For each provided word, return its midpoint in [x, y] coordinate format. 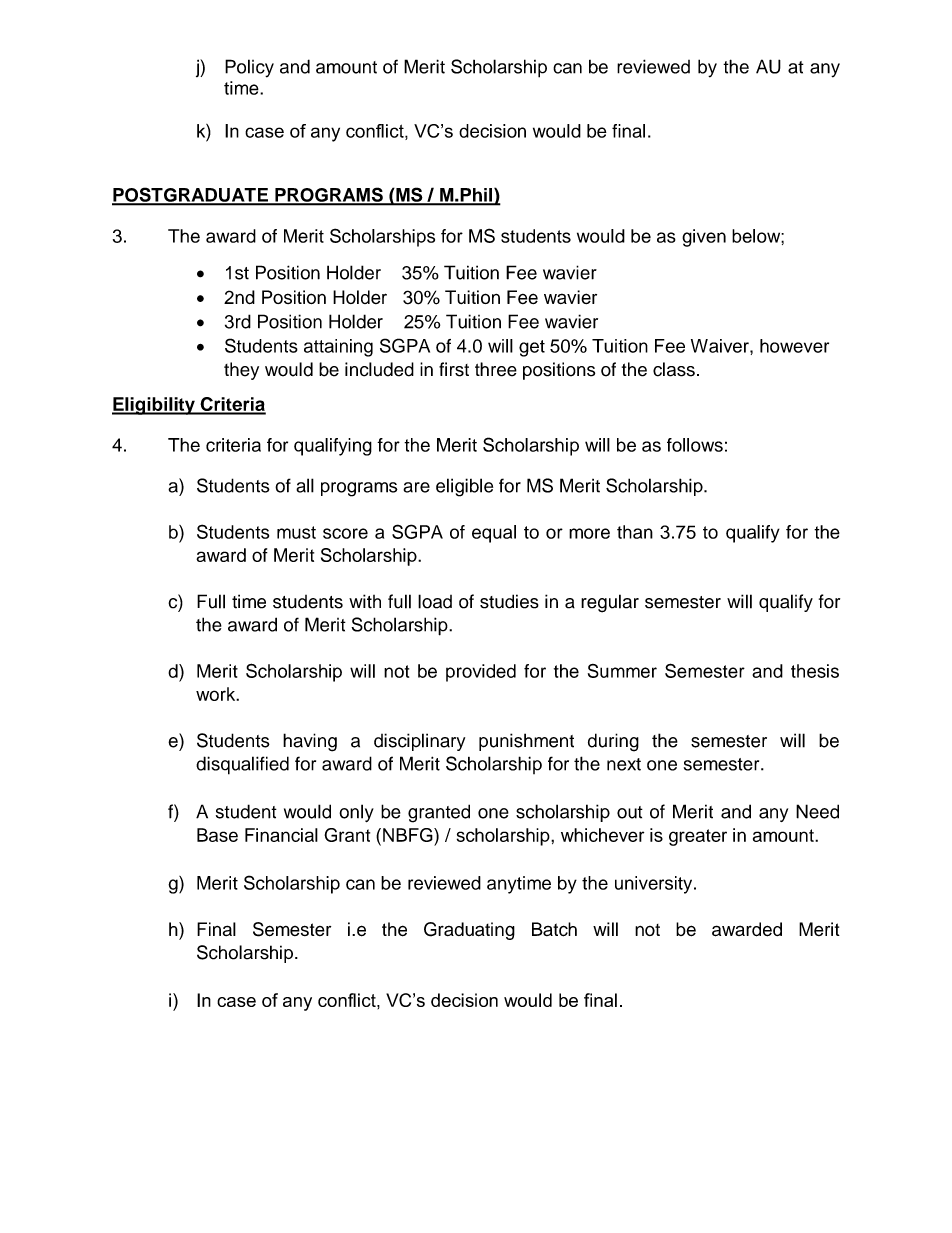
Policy [249, 68]
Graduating [469, 931]
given [704, 238]
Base [217, 835]
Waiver [721, 346]
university [655, 885]
